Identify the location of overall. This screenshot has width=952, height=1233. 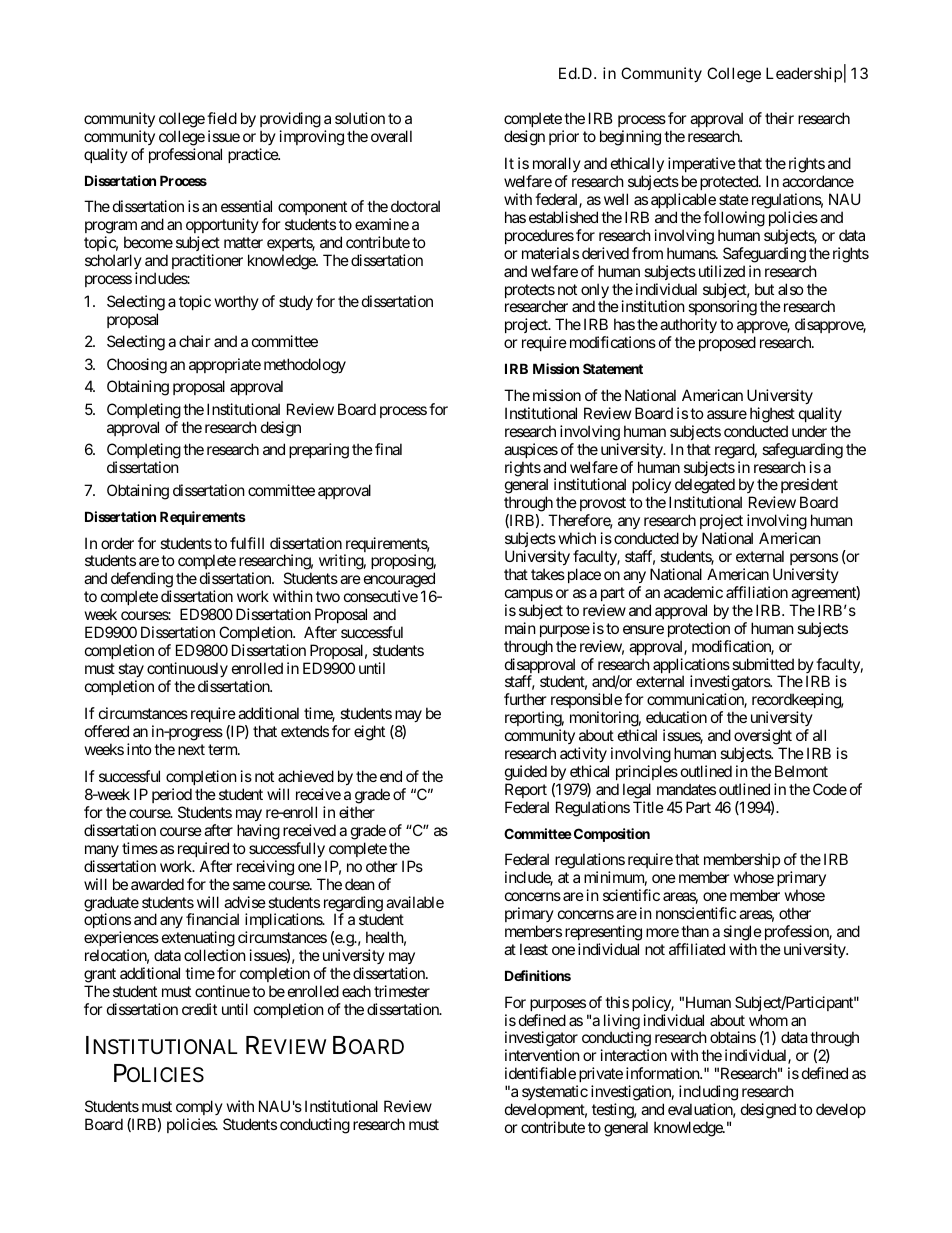
(391, 136).
